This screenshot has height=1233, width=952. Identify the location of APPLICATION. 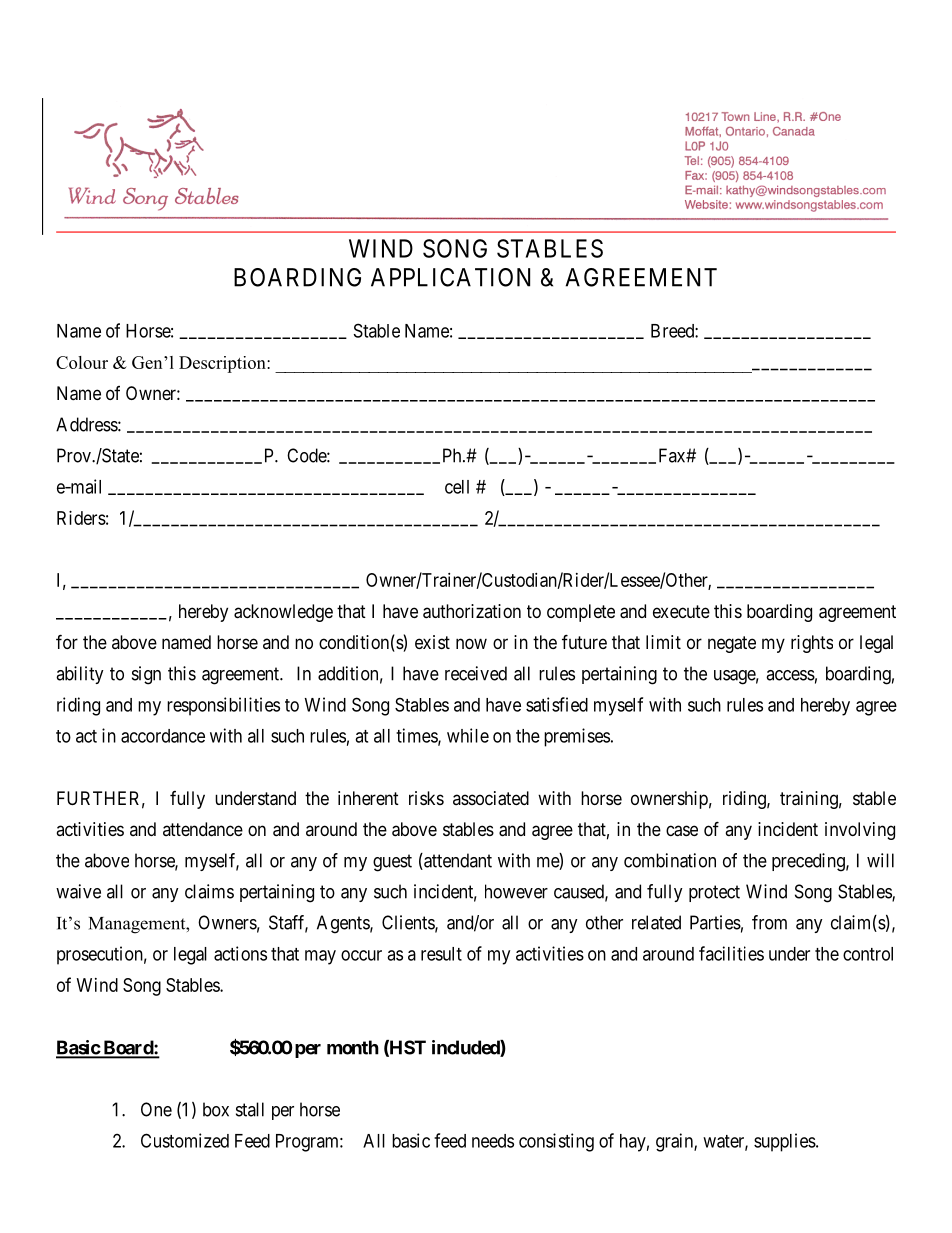
(450, 277).
